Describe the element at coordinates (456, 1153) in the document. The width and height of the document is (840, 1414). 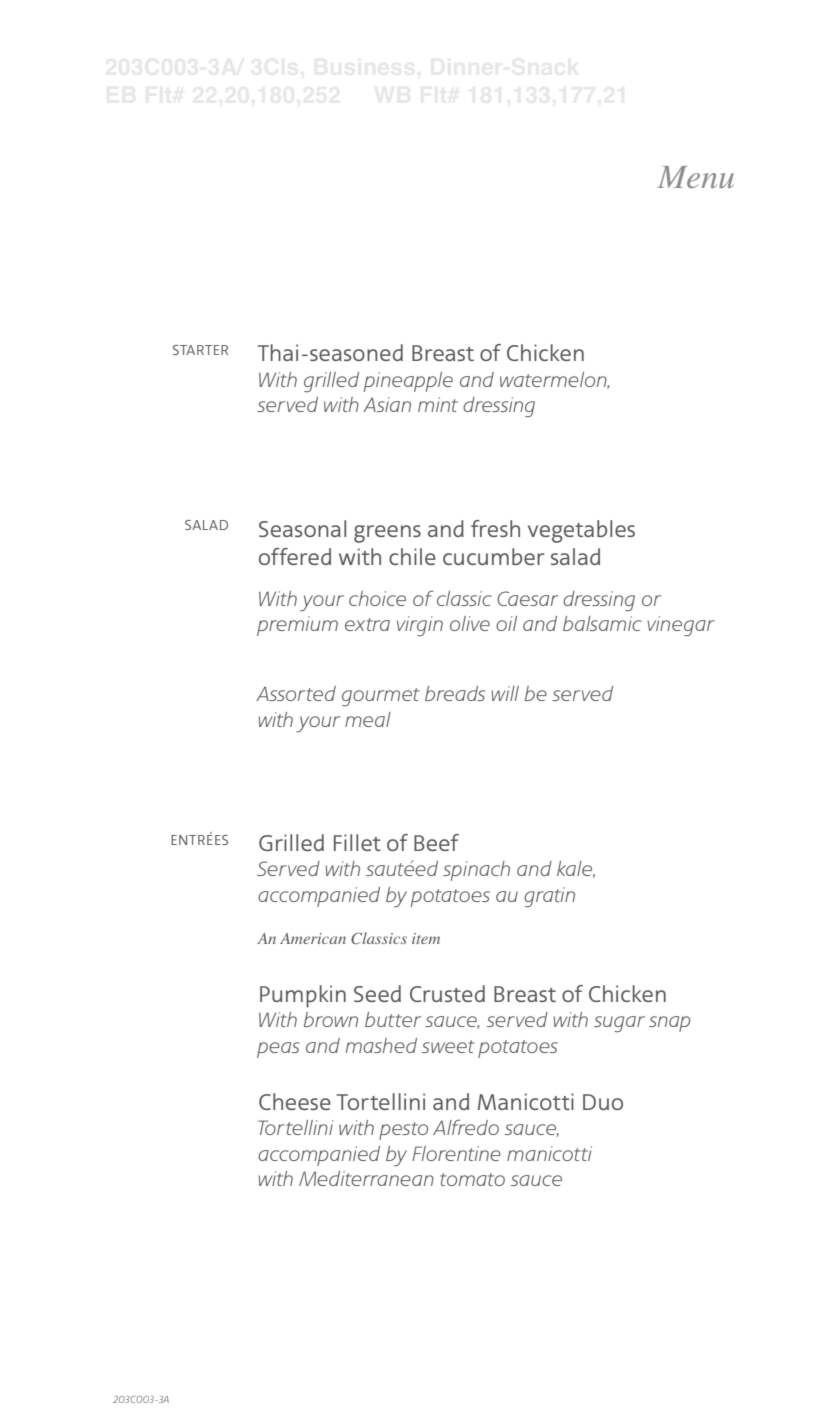
I see `Florentine` at that location.
